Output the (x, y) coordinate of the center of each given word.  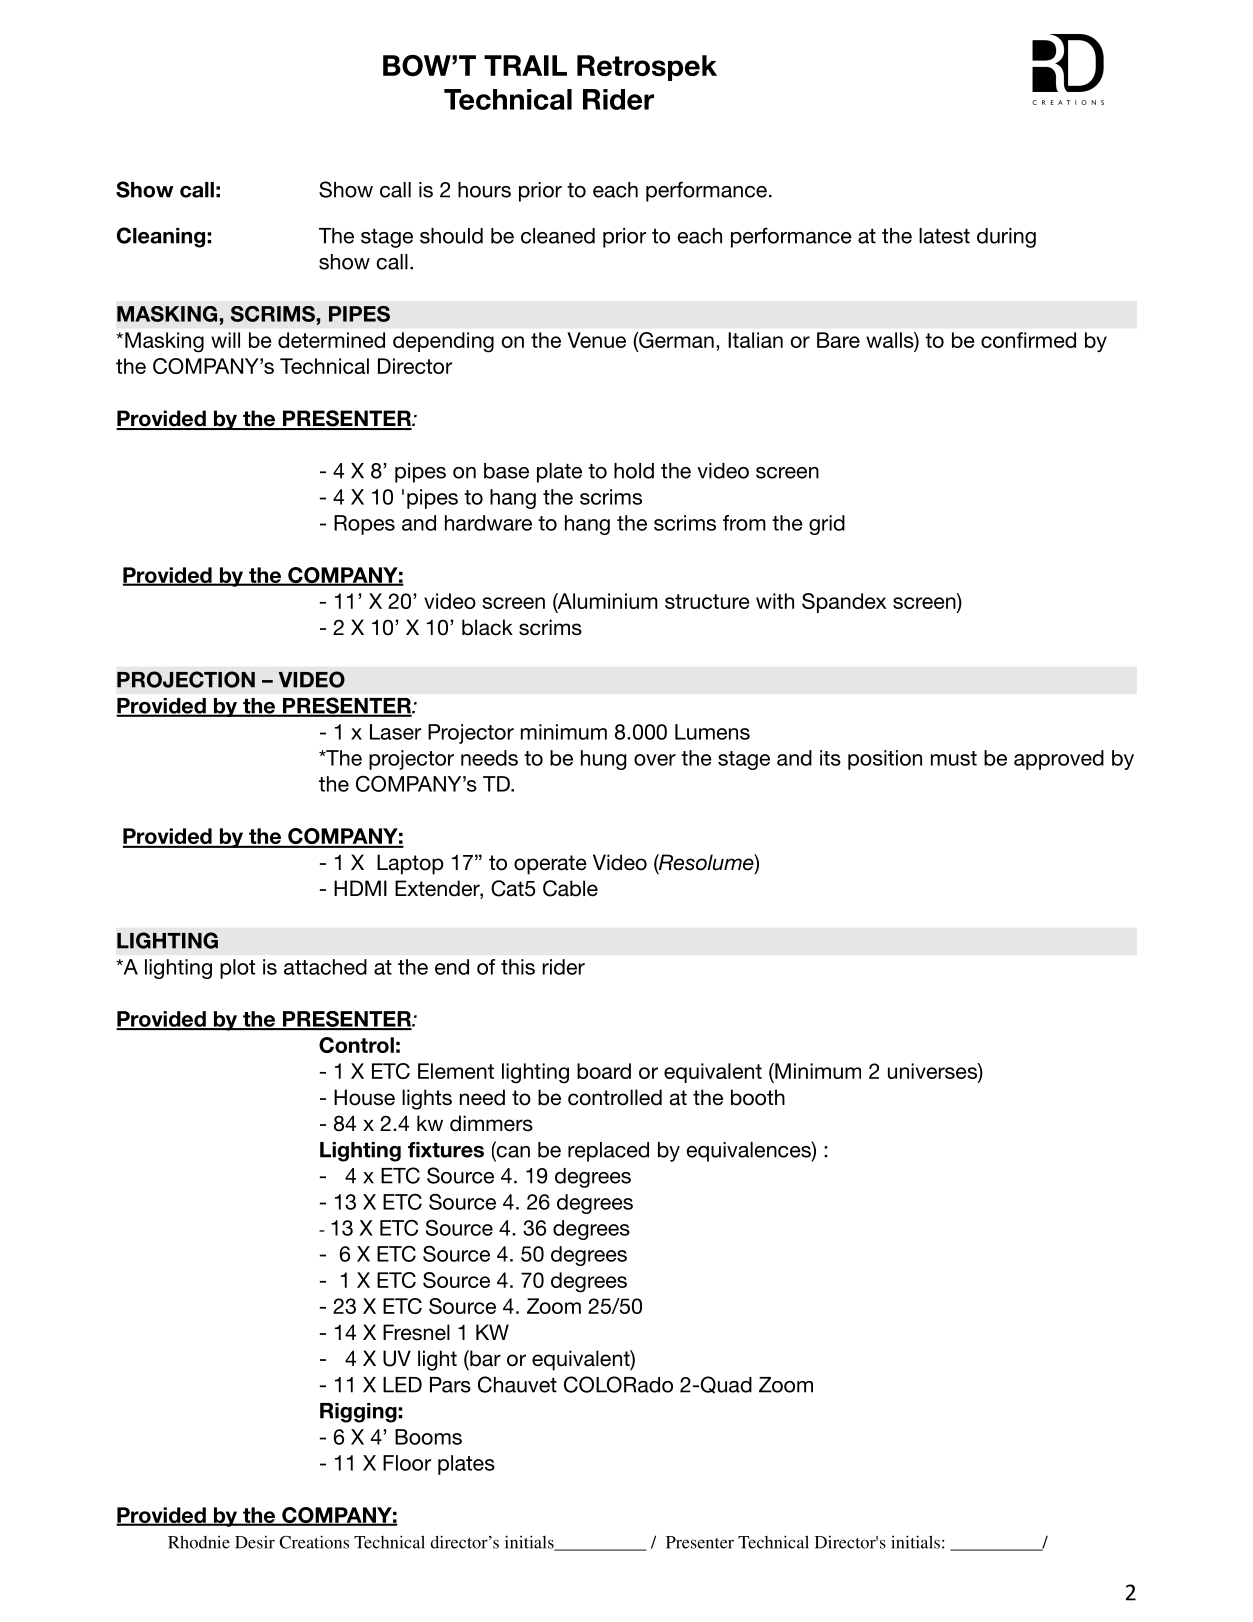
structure (707, 601)
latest (944, 236)
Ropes (364, 525)
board (604, 1071)
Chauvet (517, 1384)
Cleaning (161, 237)
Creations (314, 1542)
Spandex (844, 603)
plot (237, 969)
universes (933, 1072)
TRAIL (525, 65)
